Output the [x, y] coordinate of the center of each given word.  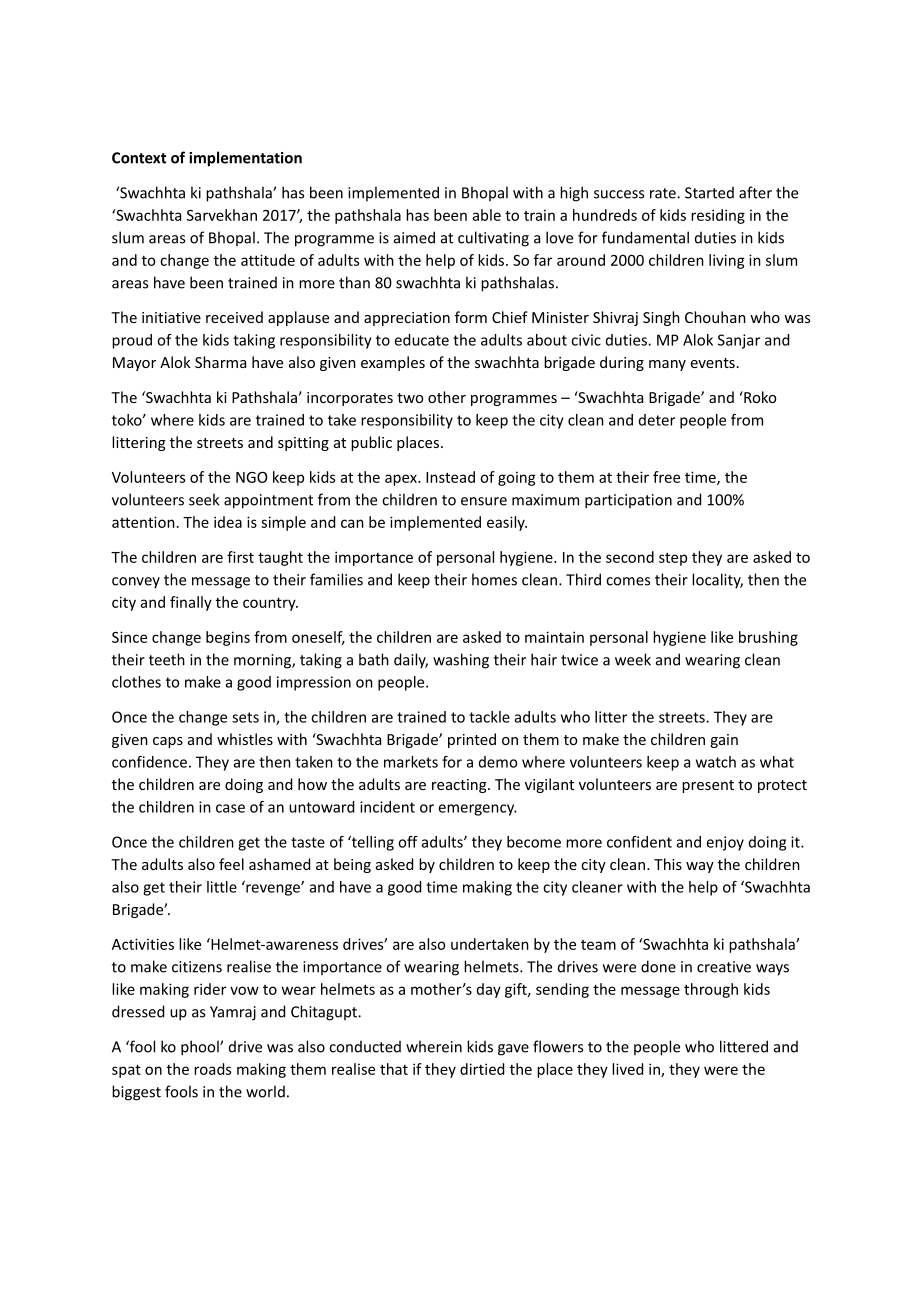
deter [657, 420]
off [408, 842]
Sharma [220, 362]
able [487, 215]
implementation [245, 159]
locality [717, 581]
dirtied [482, 1069]
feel [231, 864]
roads [212, 1069]
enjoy [725, 843]
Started [709, 192]
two [410, 398]
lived [627, 1069]
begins [228, 638]
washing [461, 661]
